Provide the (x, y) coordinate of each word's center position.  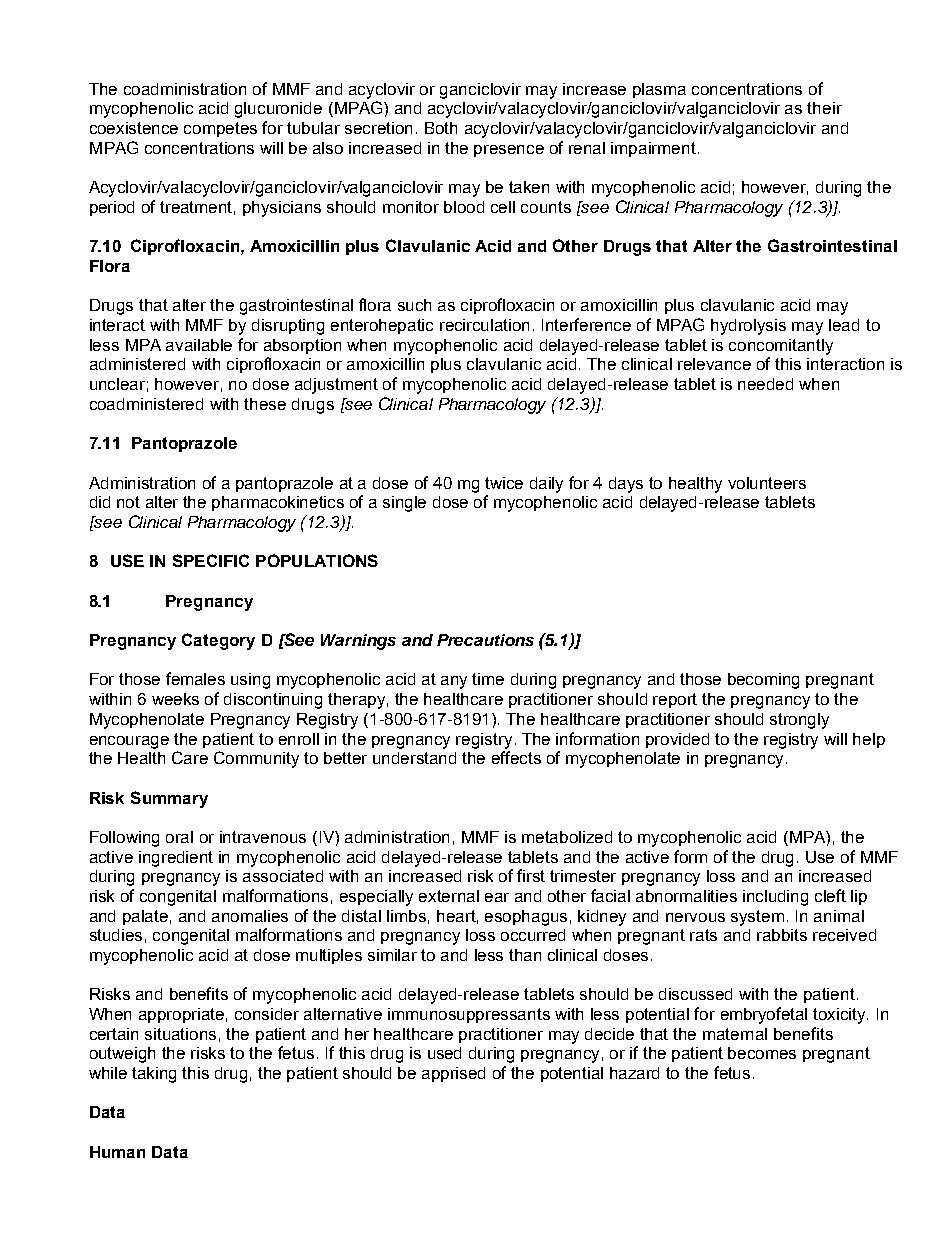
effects (516, 757)
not (128, 502)
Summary (169, 799)
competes (220, 129)
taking (154, 1075)
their (824, 108)
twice (504, 483)
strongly (799, 721)
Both (441, 128)
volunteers (767, 483)
